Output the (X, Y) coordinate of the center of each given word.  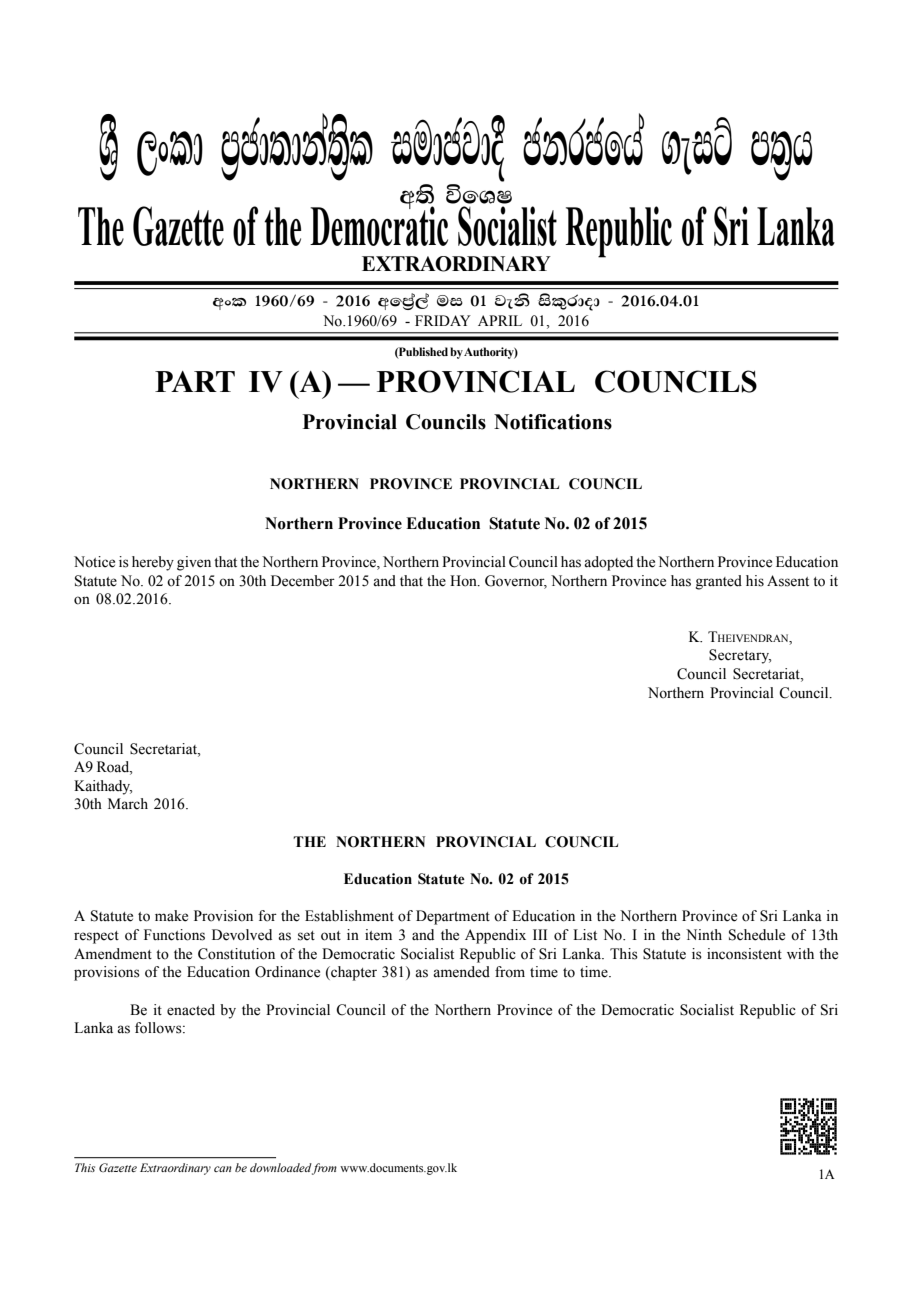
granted (719, 582)
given (194, 563)
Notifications (553, 422)
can (223, 1169)
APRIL (500, 320)
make (171, 916)
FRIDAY (443, 320)
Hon (464, 581)
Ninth (704, 934)
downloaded (281, 1167)
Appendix (495, 936)
